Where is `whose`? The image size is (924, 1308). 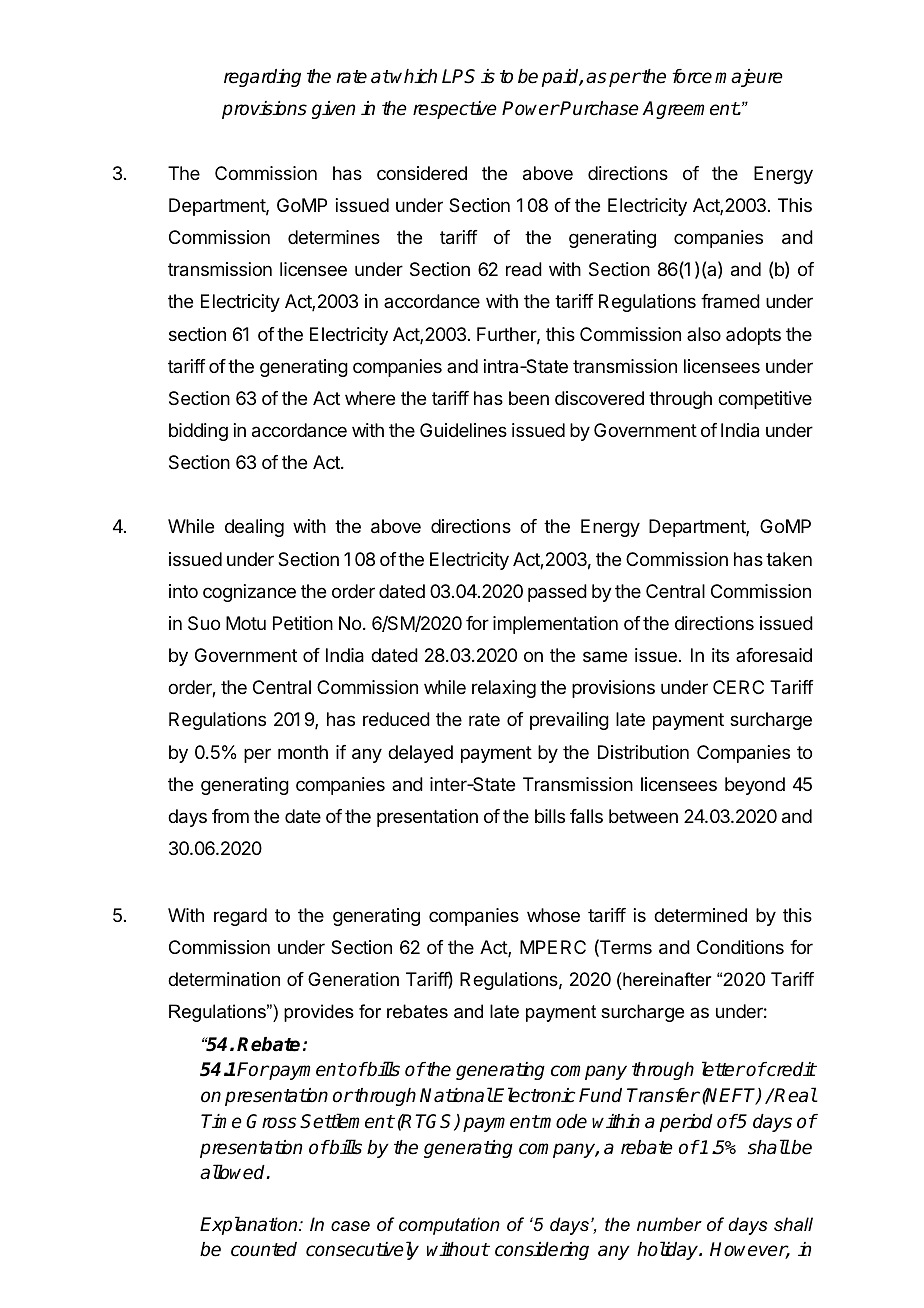 whose is located at coordinates (553, 915).
